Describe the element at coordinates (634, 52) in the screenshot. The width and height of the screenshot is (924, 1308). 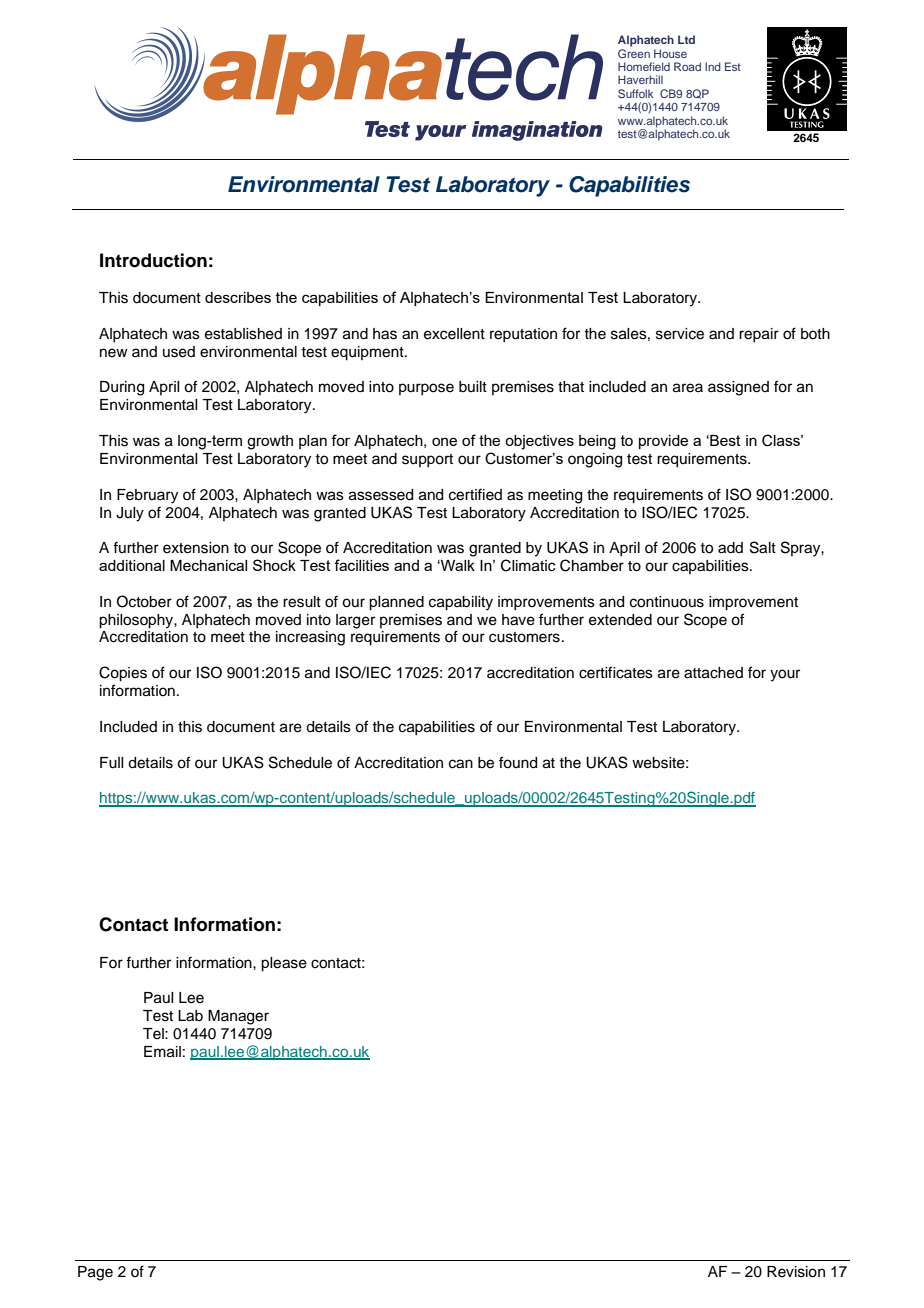
I see `Green` at that location.
